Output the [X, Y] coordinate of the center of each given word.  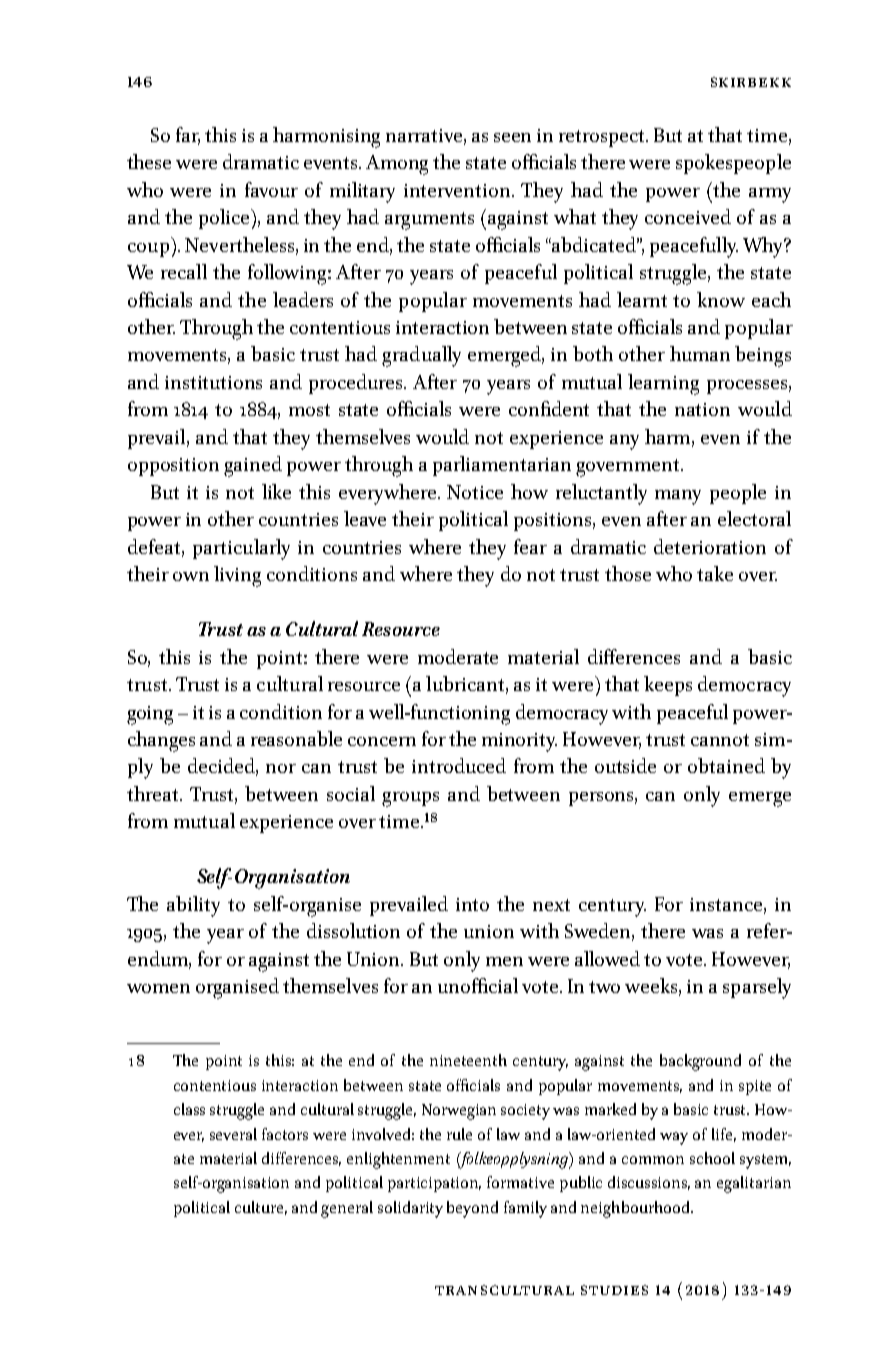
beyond [472, 1209]
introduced [459, 765]
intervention [458, 190]
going [150, 715]
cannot [720, 740]
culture [261, 1208]
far [188, 135]
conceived [688, 216]
